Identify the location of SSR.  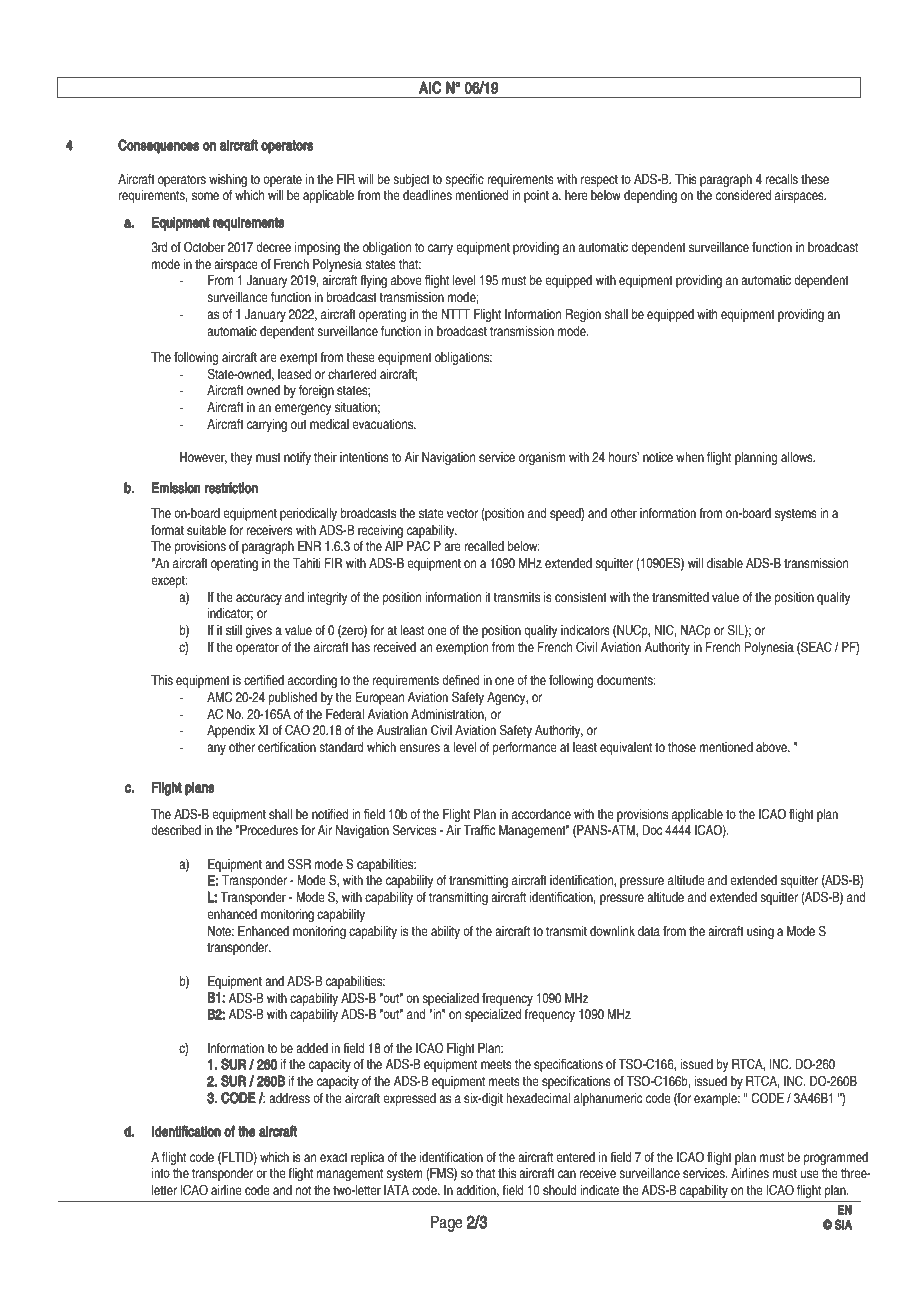
(299, 864).
